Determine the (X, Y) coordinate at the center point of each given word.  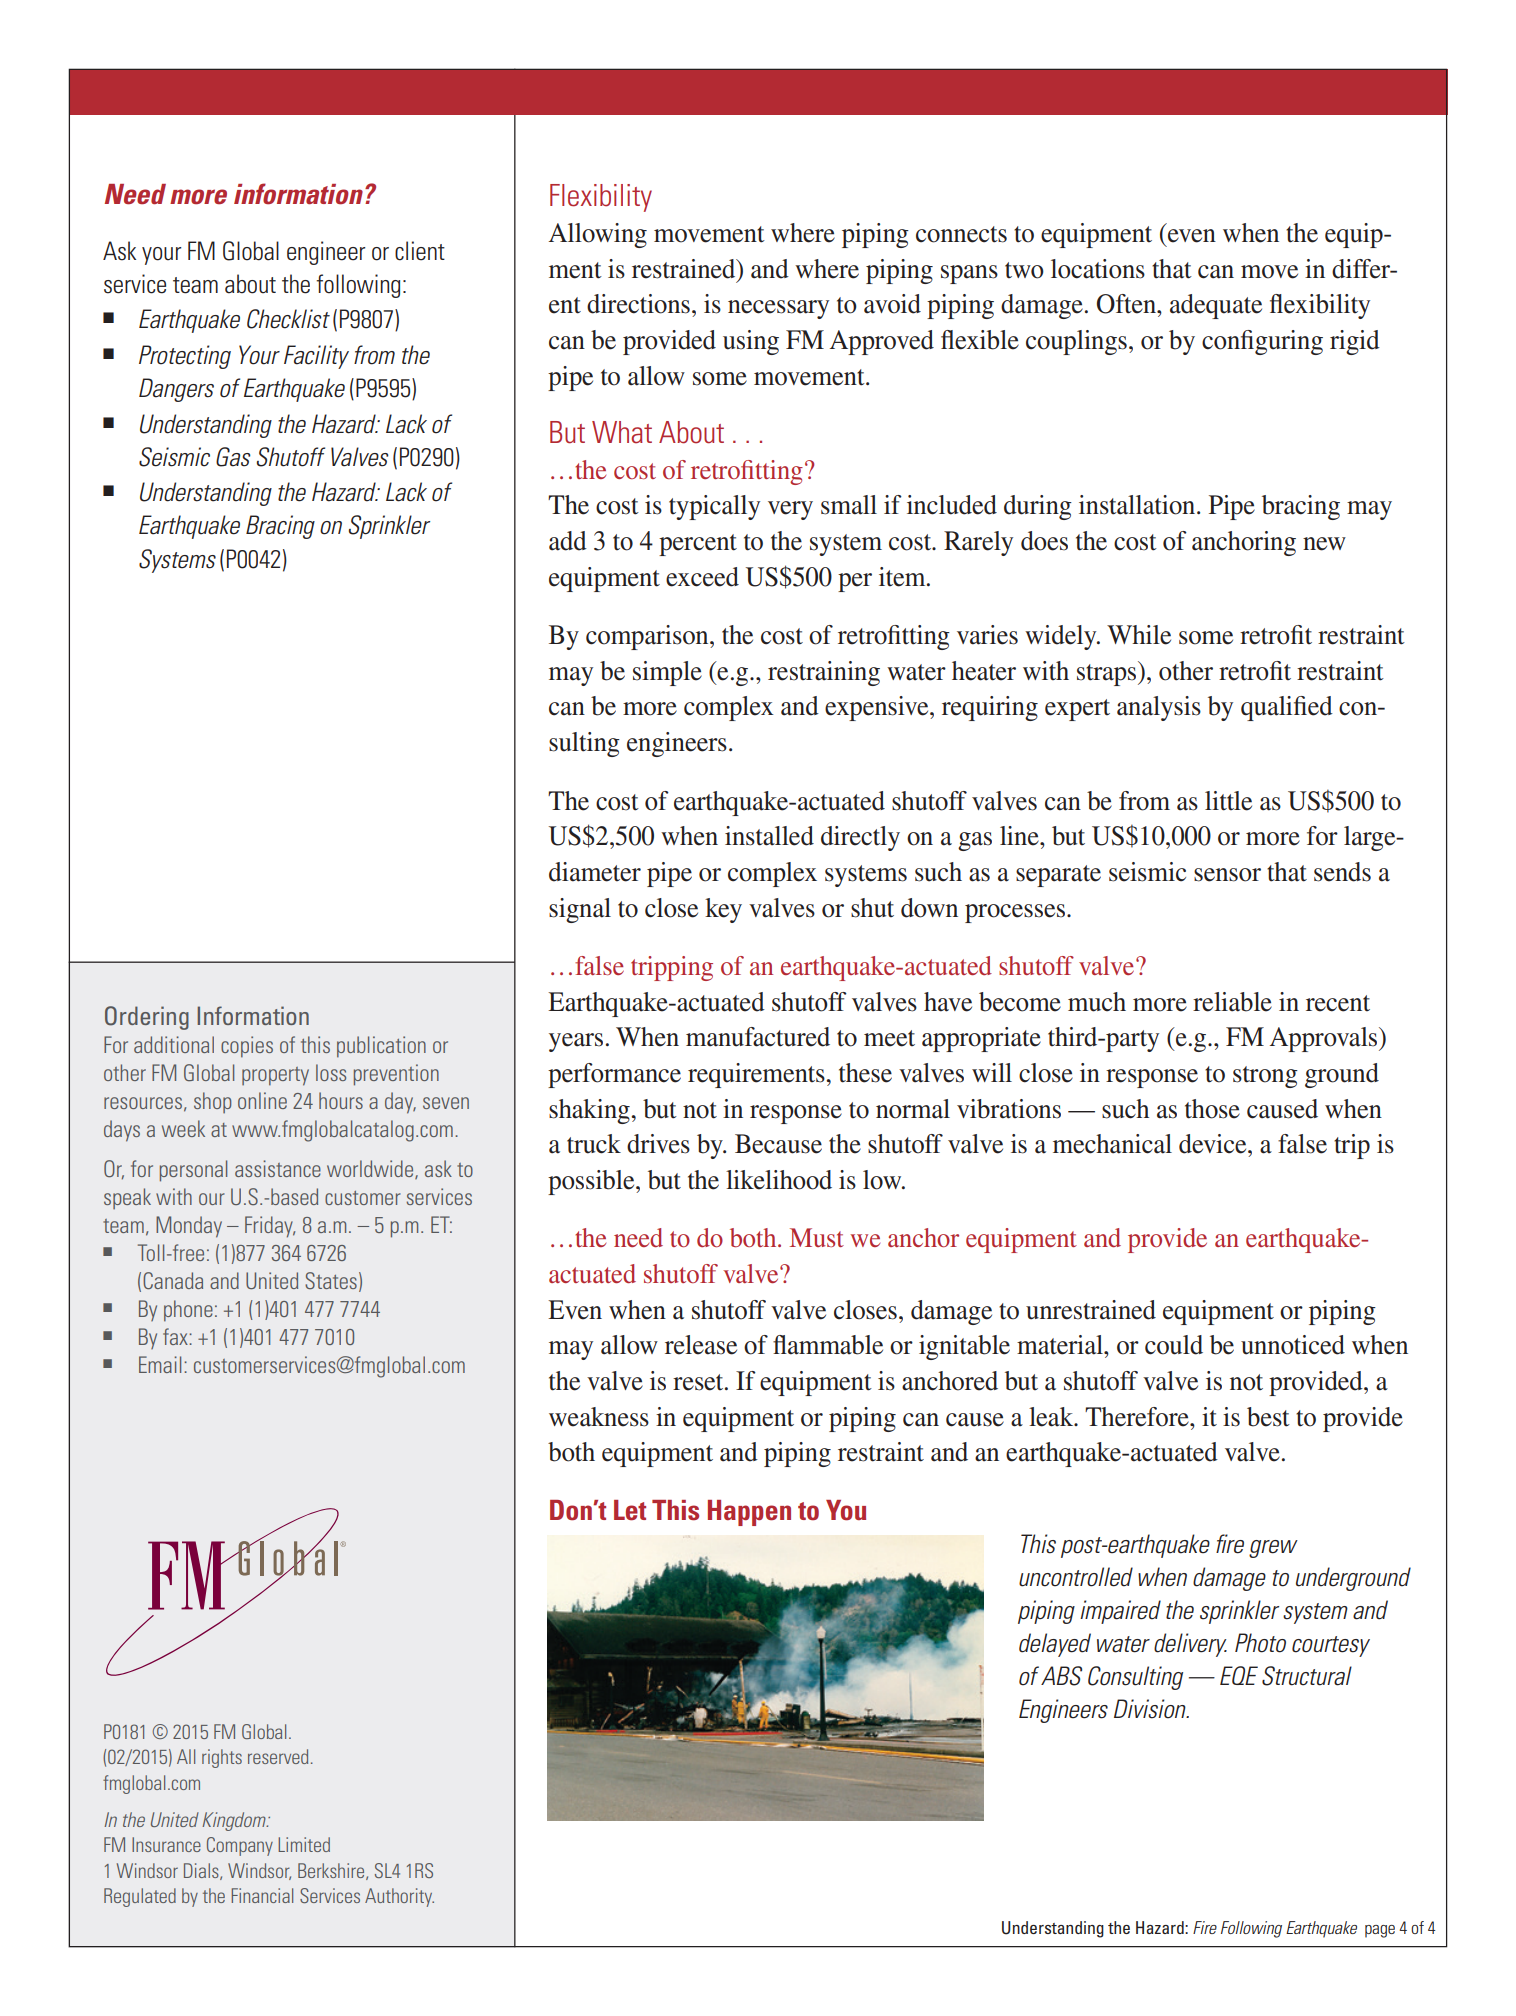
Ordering (147, 1018)
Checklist (288, 319)
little (1228, 801)
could (1174, 1345)
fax (176, 1336)
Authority (399, 1897)
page (1380, 1931)
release (701, 1345)
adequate (1216, 306)
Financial (262, 1895)
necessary (778, 309)
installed (769, 836)
